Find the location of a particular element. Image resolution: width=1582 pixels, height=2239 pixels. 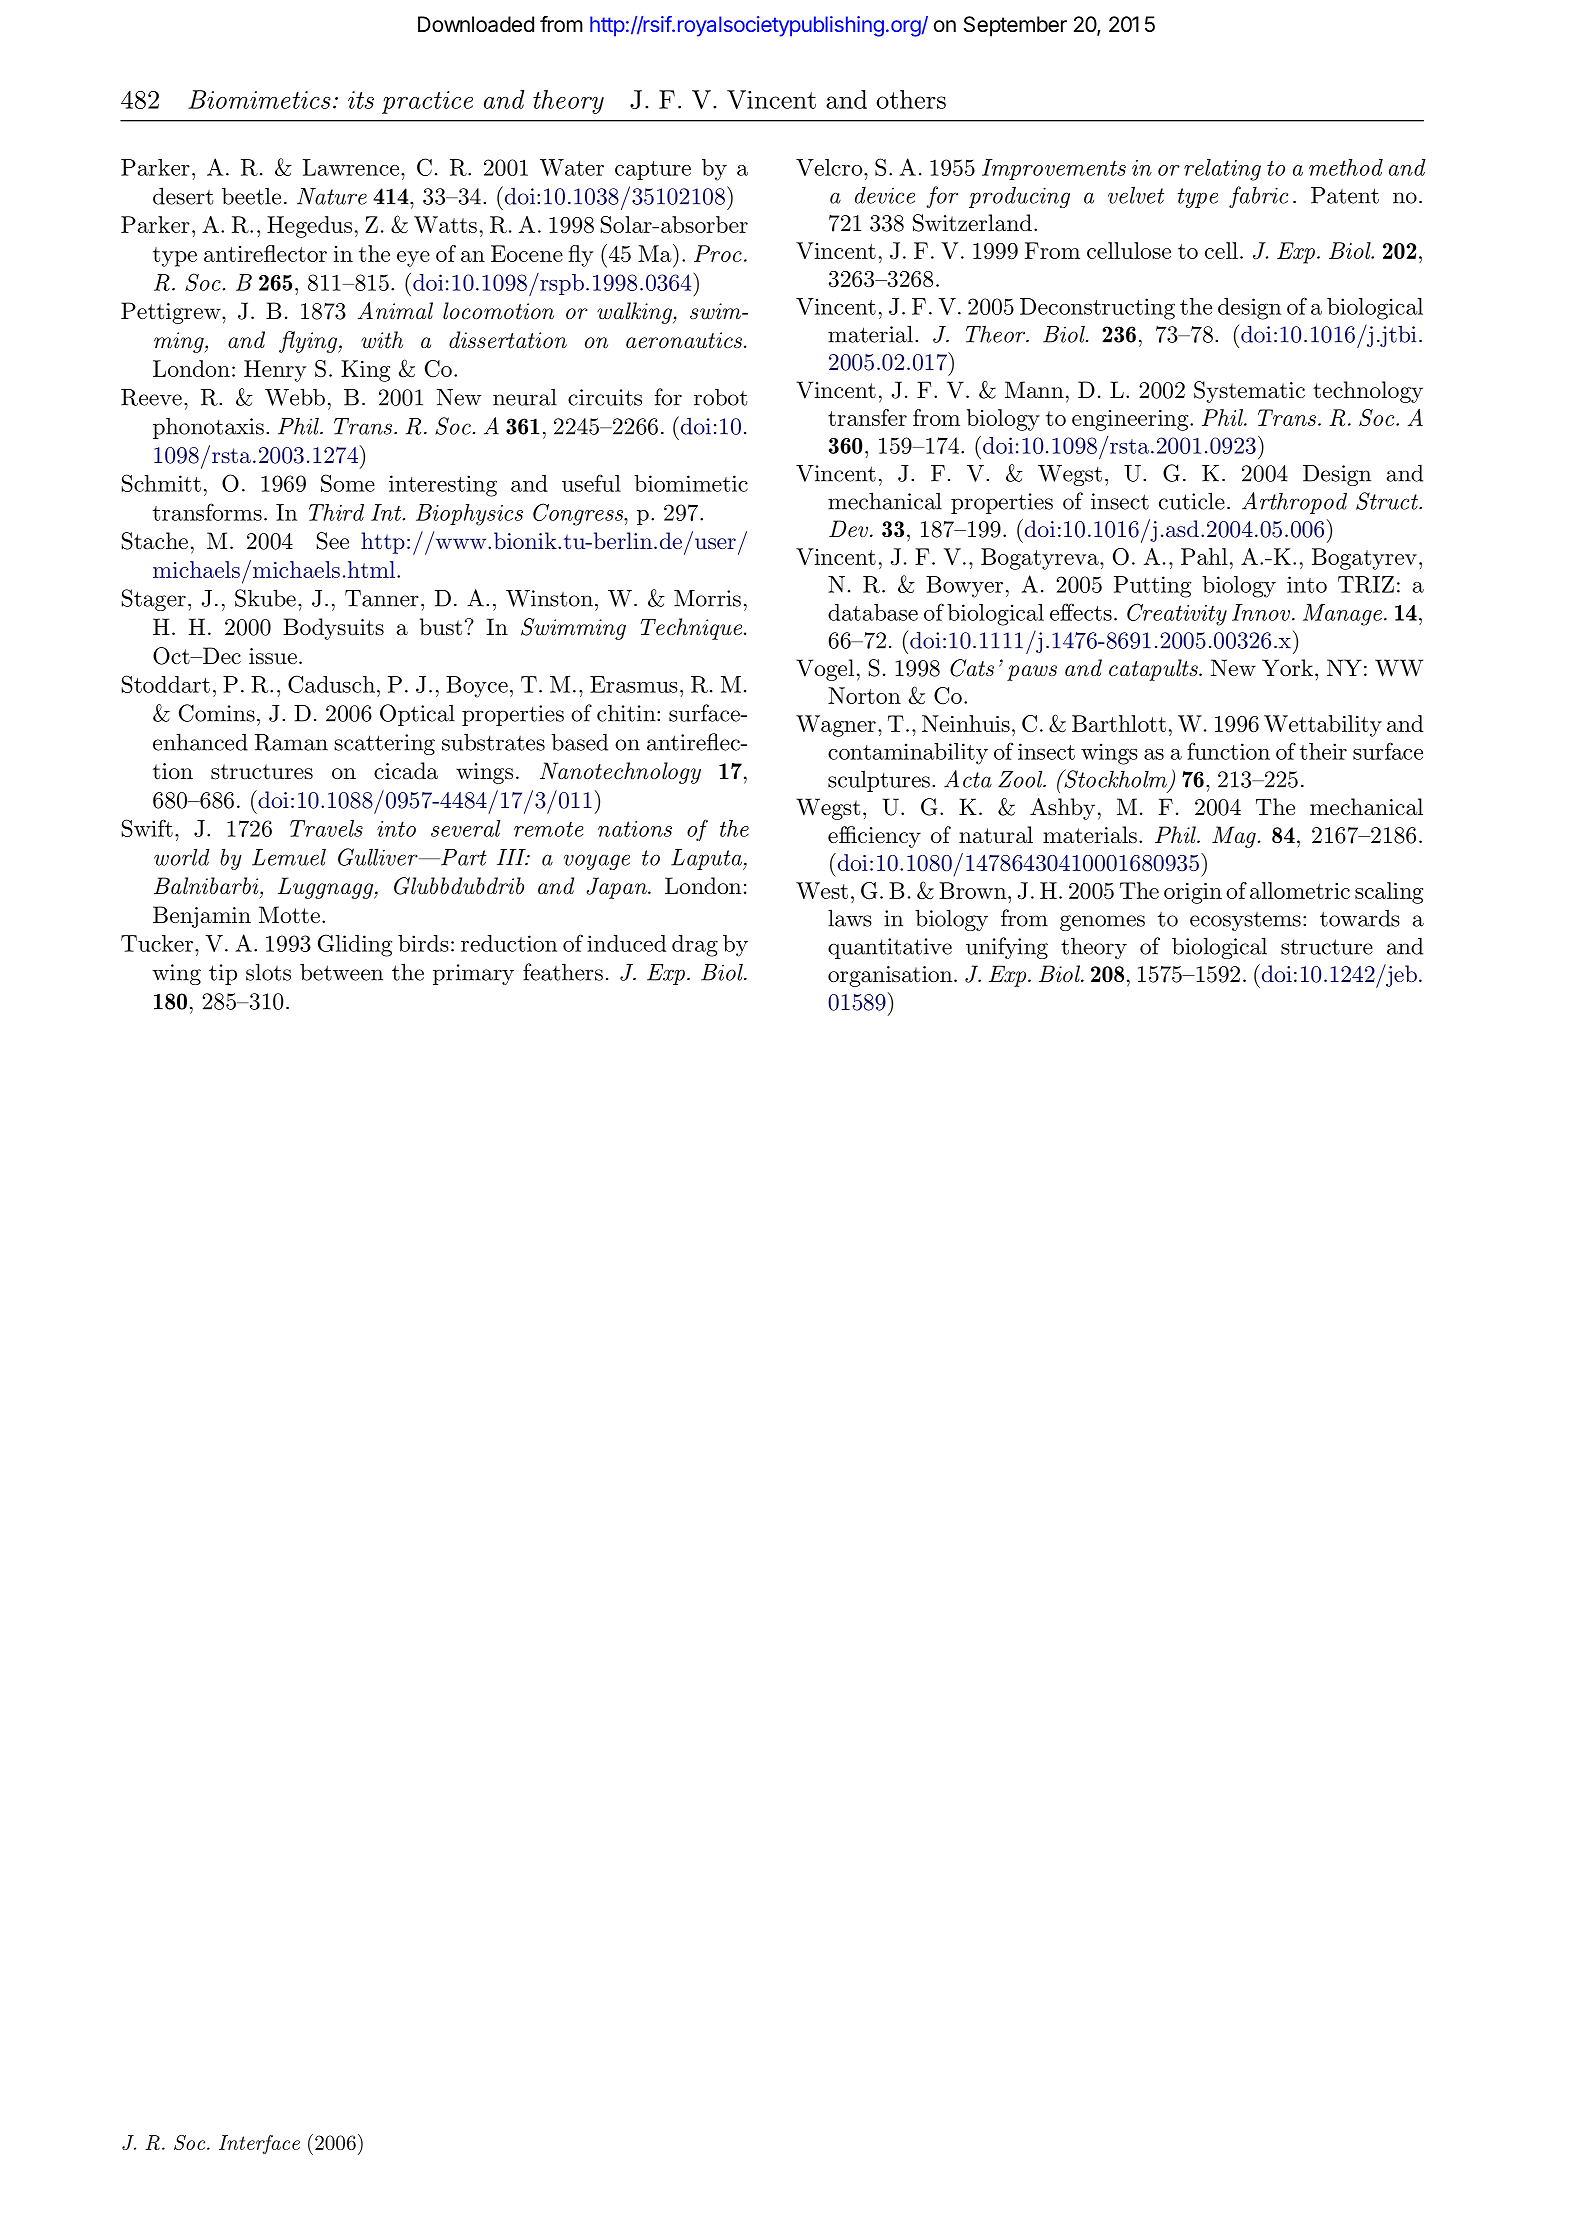

Lawrence is located at coordinates (352, 167).
